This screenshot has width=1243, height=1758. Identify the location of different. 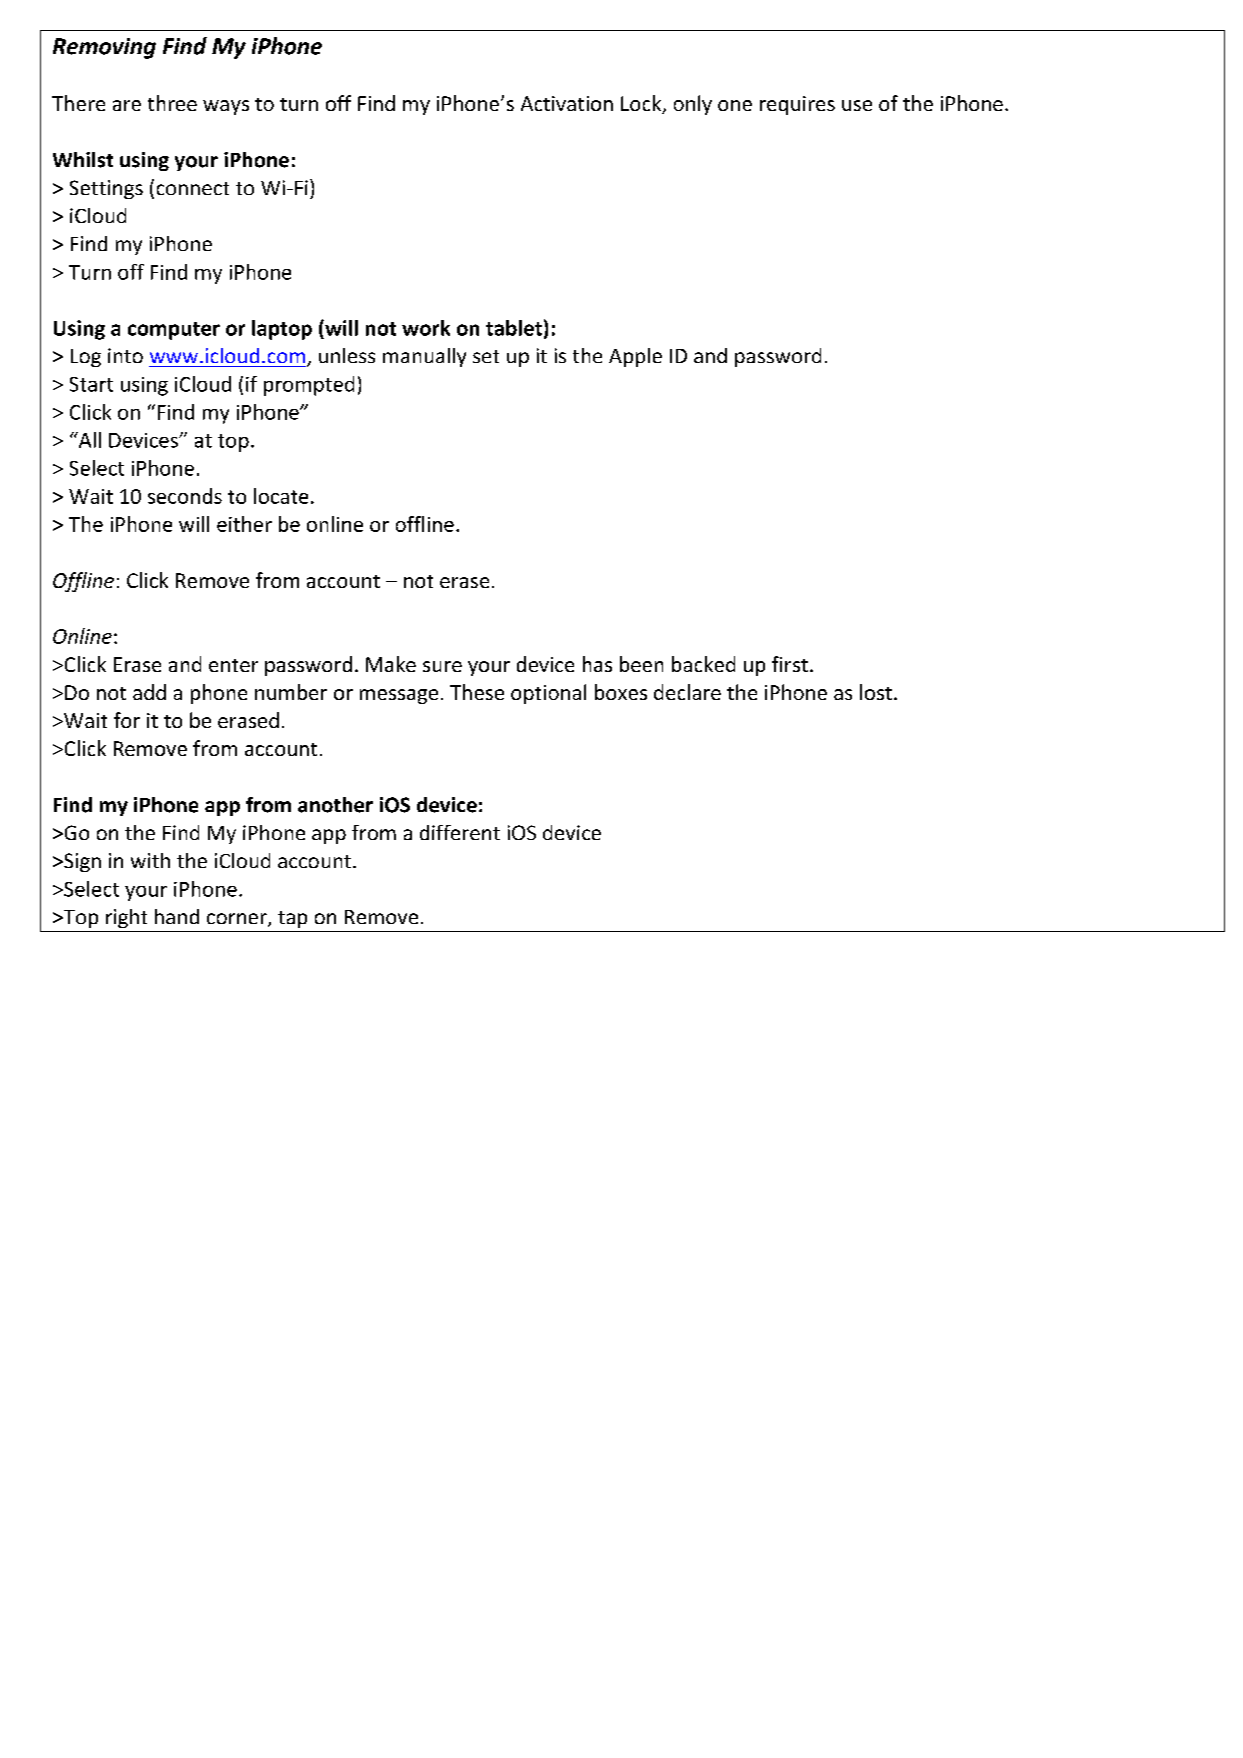
(460, 832).
